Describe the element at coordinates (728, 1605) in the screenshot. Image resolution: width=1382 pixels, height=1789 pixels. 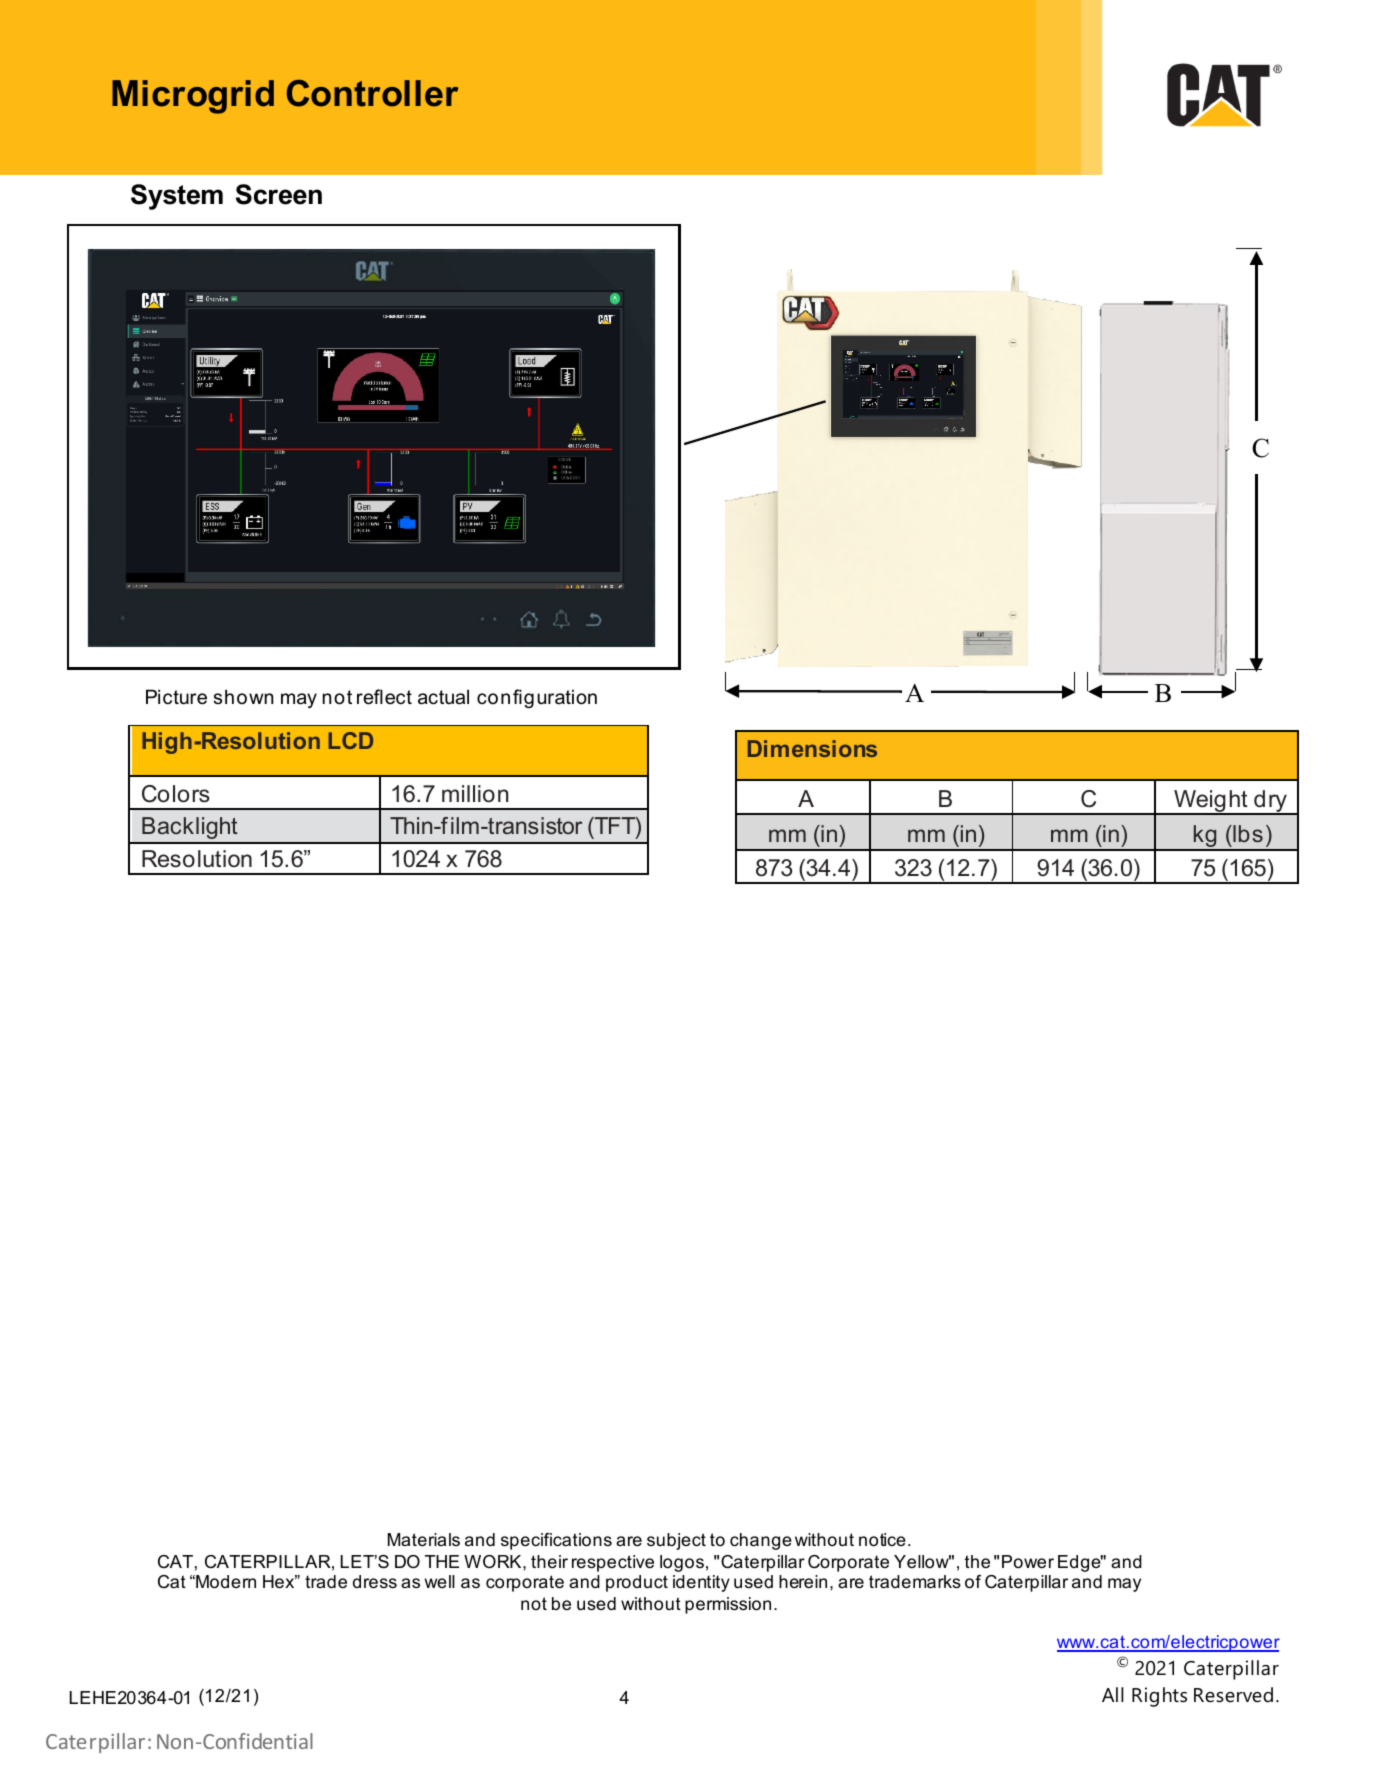
I see `permission` at that location.
